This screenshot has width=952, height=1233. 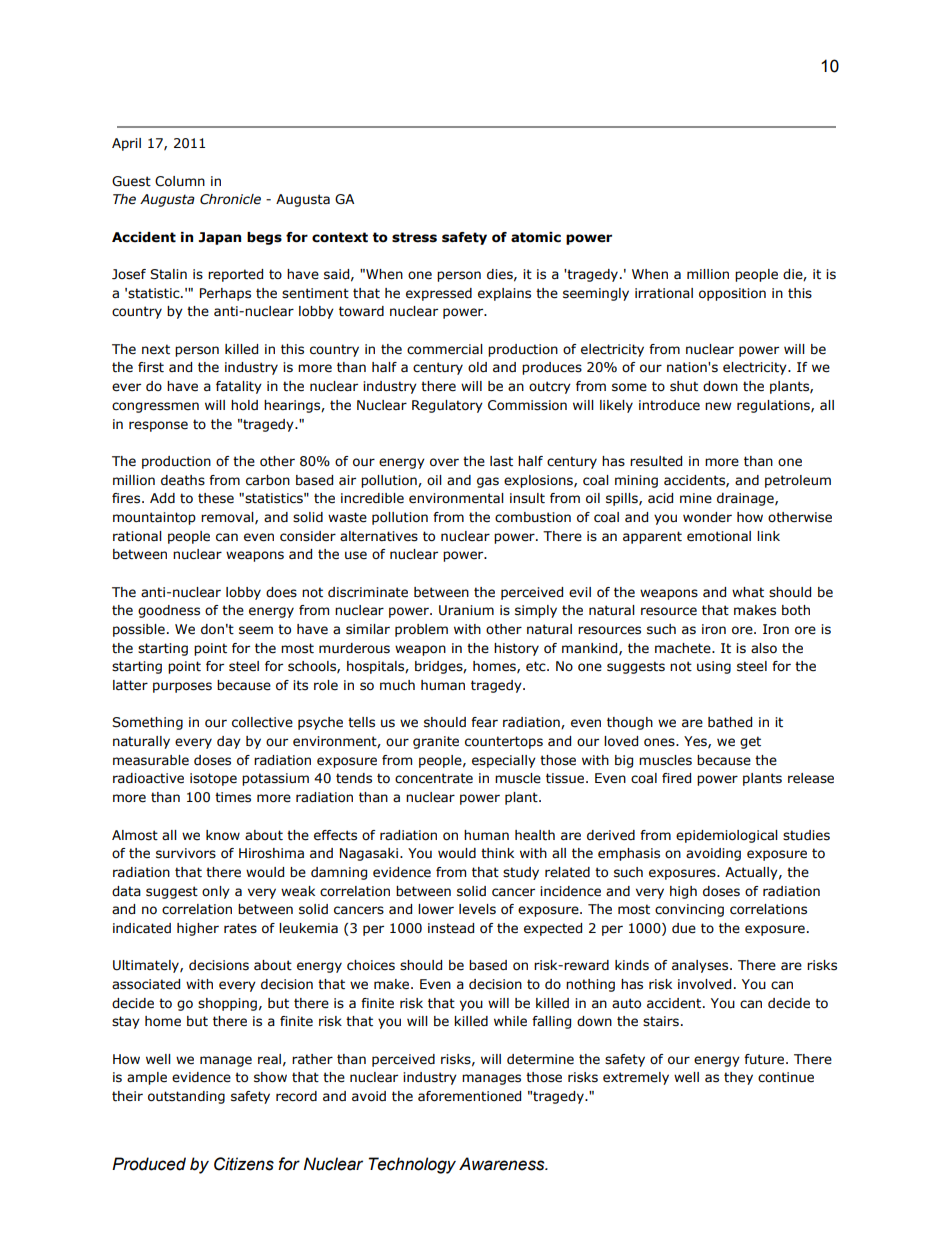 What do you see at coordinates (180, 181) in the screenshot?
I see `Column` at bounding box center [180, 181].
